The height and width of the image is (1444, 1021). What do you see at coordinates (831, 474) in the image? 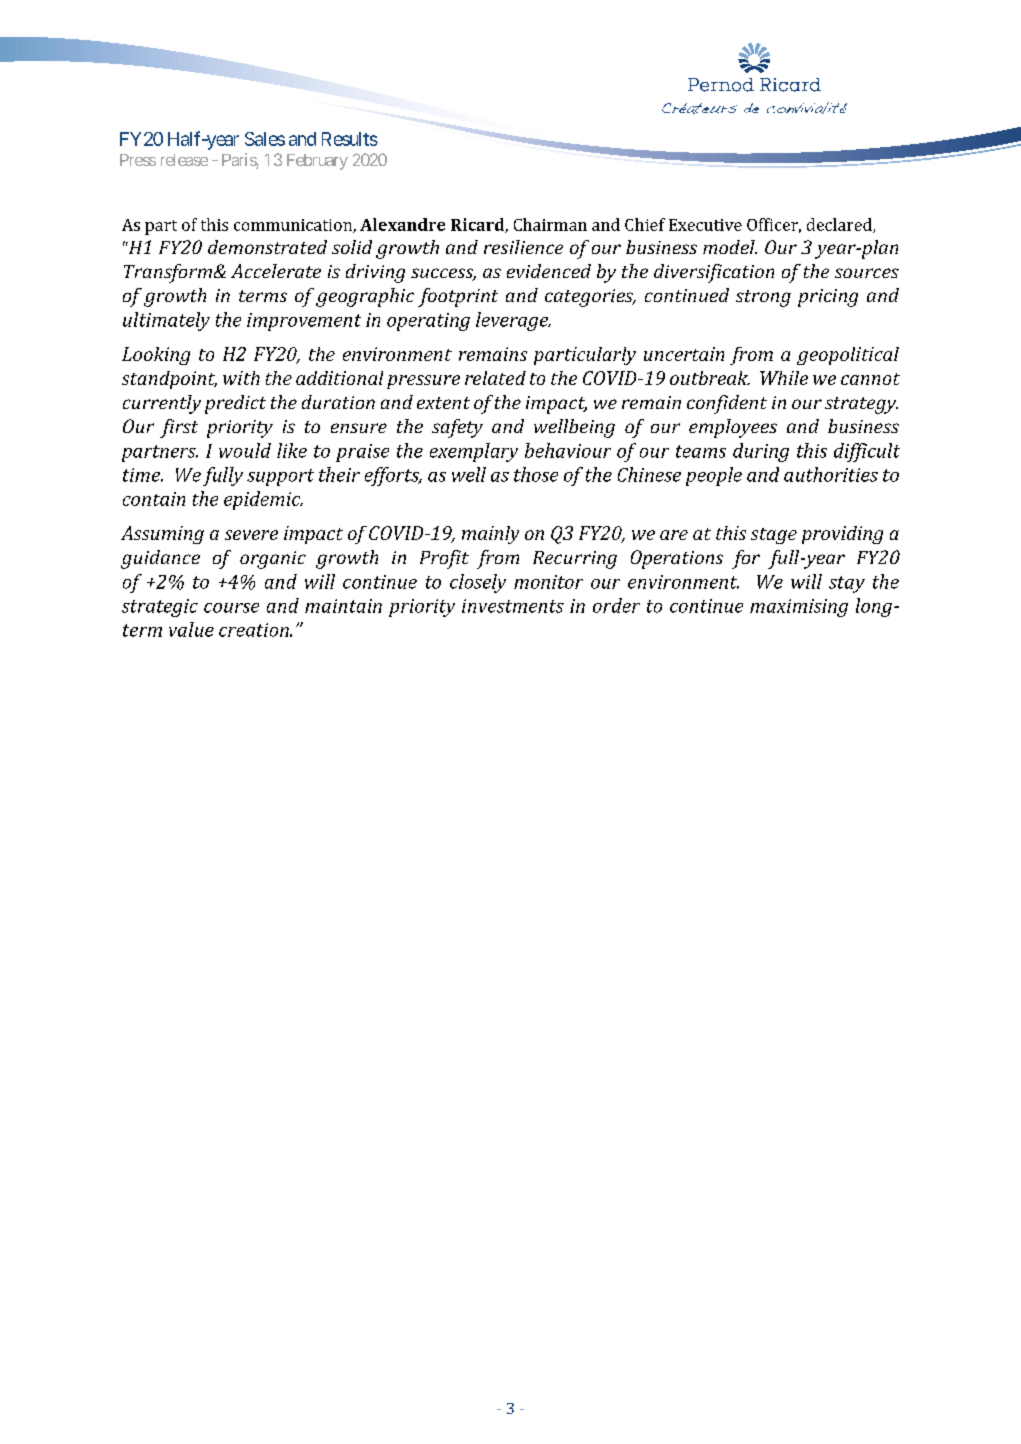
I see `authorities` at bounding box center [831, 474].
